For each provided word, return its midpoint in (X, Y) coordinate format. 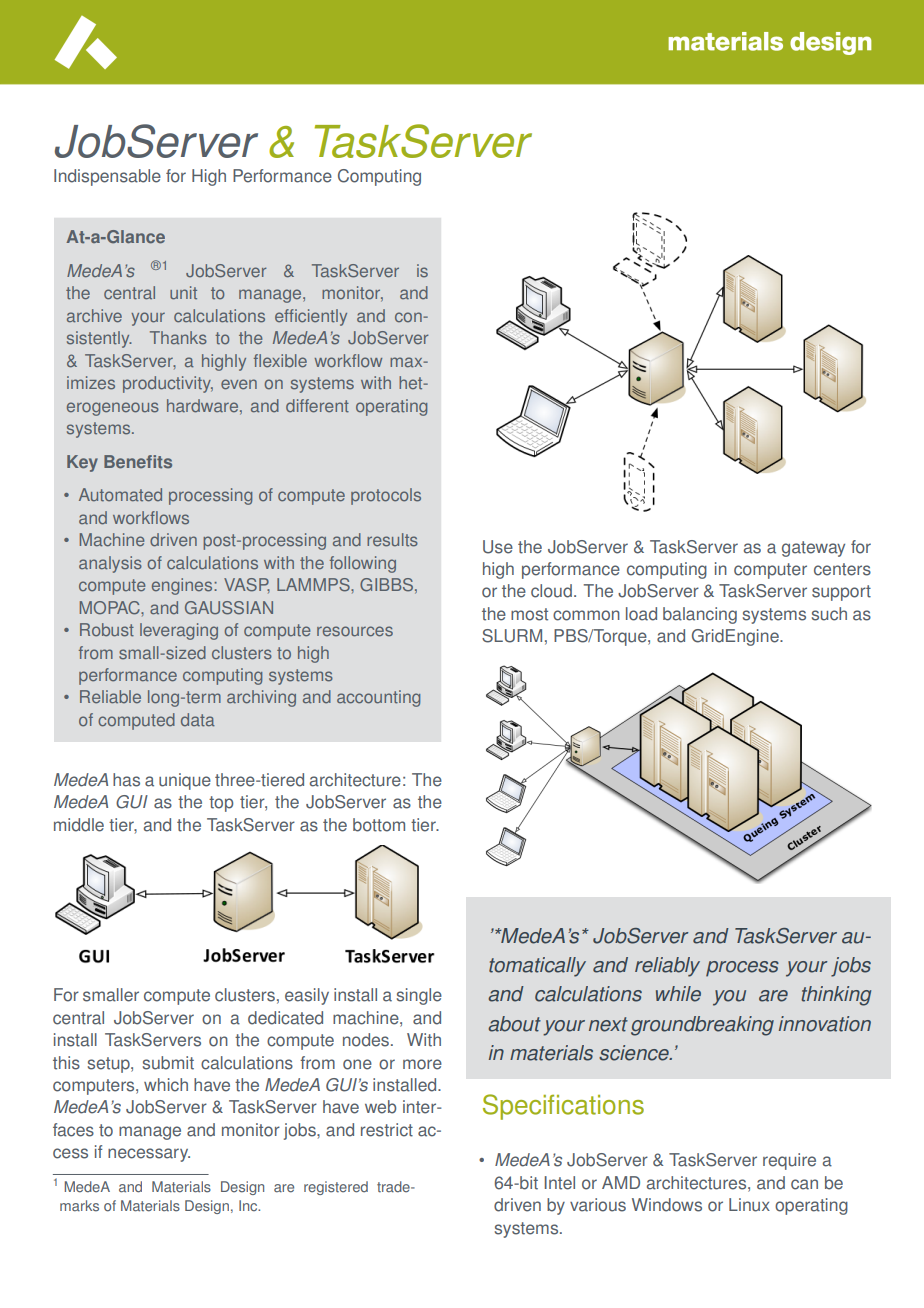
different (317, 406)
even (239, 384)
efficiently (311, 317)
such (829, 614)
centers (842, 569)
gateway (813, 549)
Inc (249, 1205)
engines (183, 586)
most (529, 614)
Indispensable (107, 177)
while (678, 994)
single (419, 996)
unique (185, 781)
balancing (700, 615)
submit (168, 1063)
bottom (379, 825)
